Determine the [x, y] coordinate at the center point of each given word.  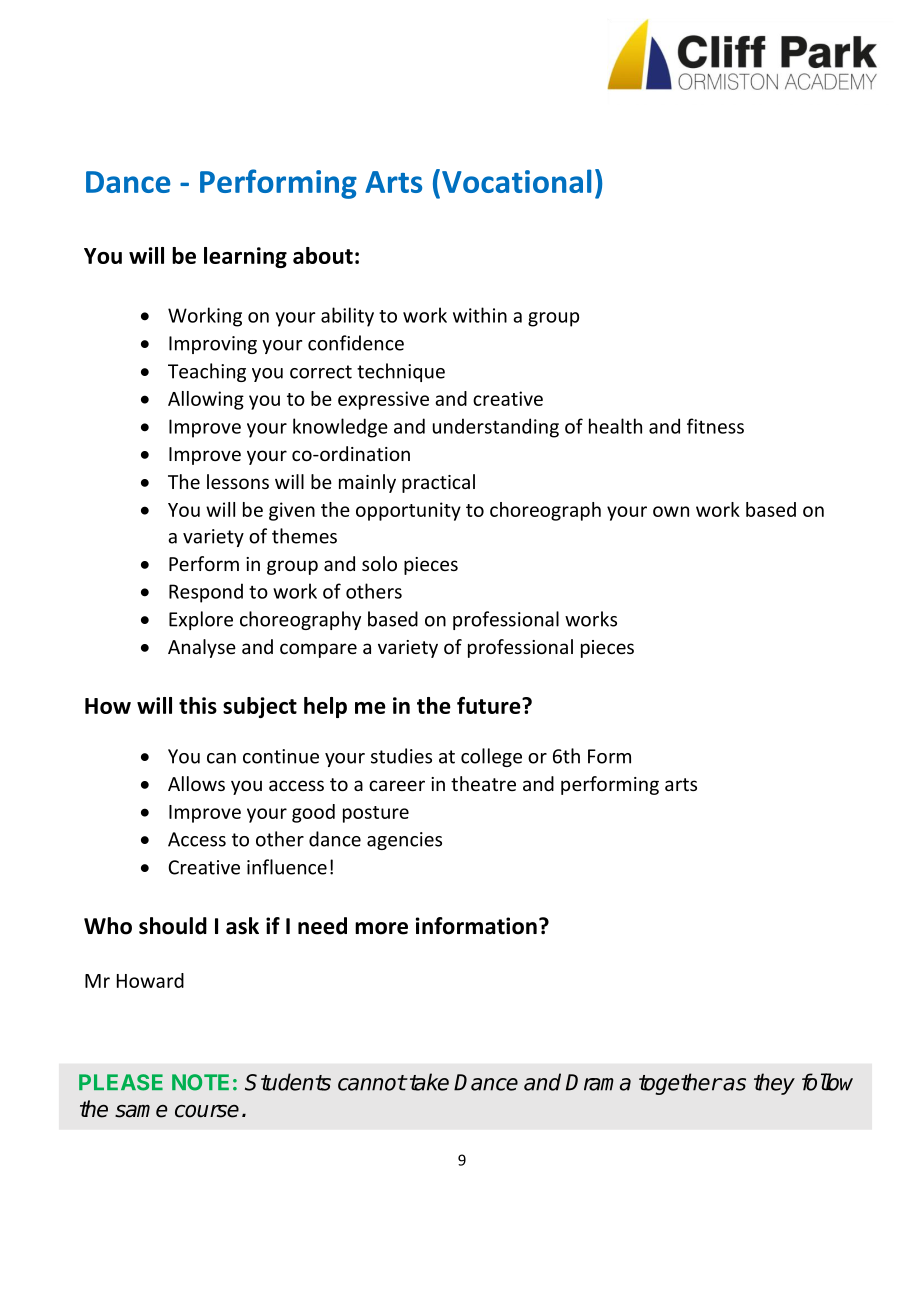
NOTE [200, 1082]
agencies [404, 841]
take [428, 1082]
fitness [715, 426]
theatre [483, 783]
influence [287, 867]
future [490, 705]
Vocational [516, 181]
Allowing [206, 400]
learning [245, 257]
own [671, 511]
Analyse [202, 648]
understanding [496, 428]
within [480, 315]
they [774, 1084]
